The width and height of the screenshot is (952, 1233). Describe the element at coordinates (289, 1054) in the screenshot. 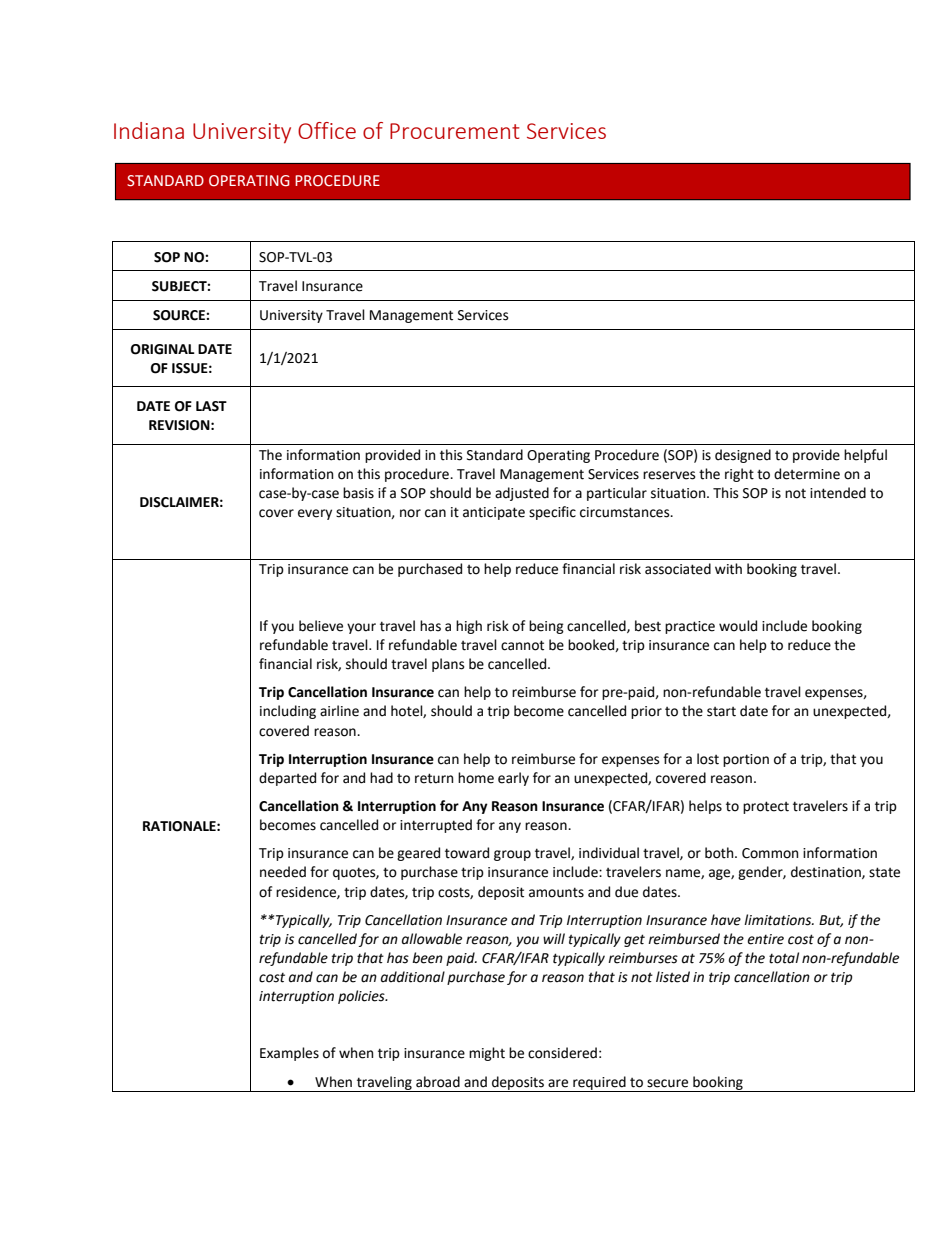

I see `Examples` at that location.
